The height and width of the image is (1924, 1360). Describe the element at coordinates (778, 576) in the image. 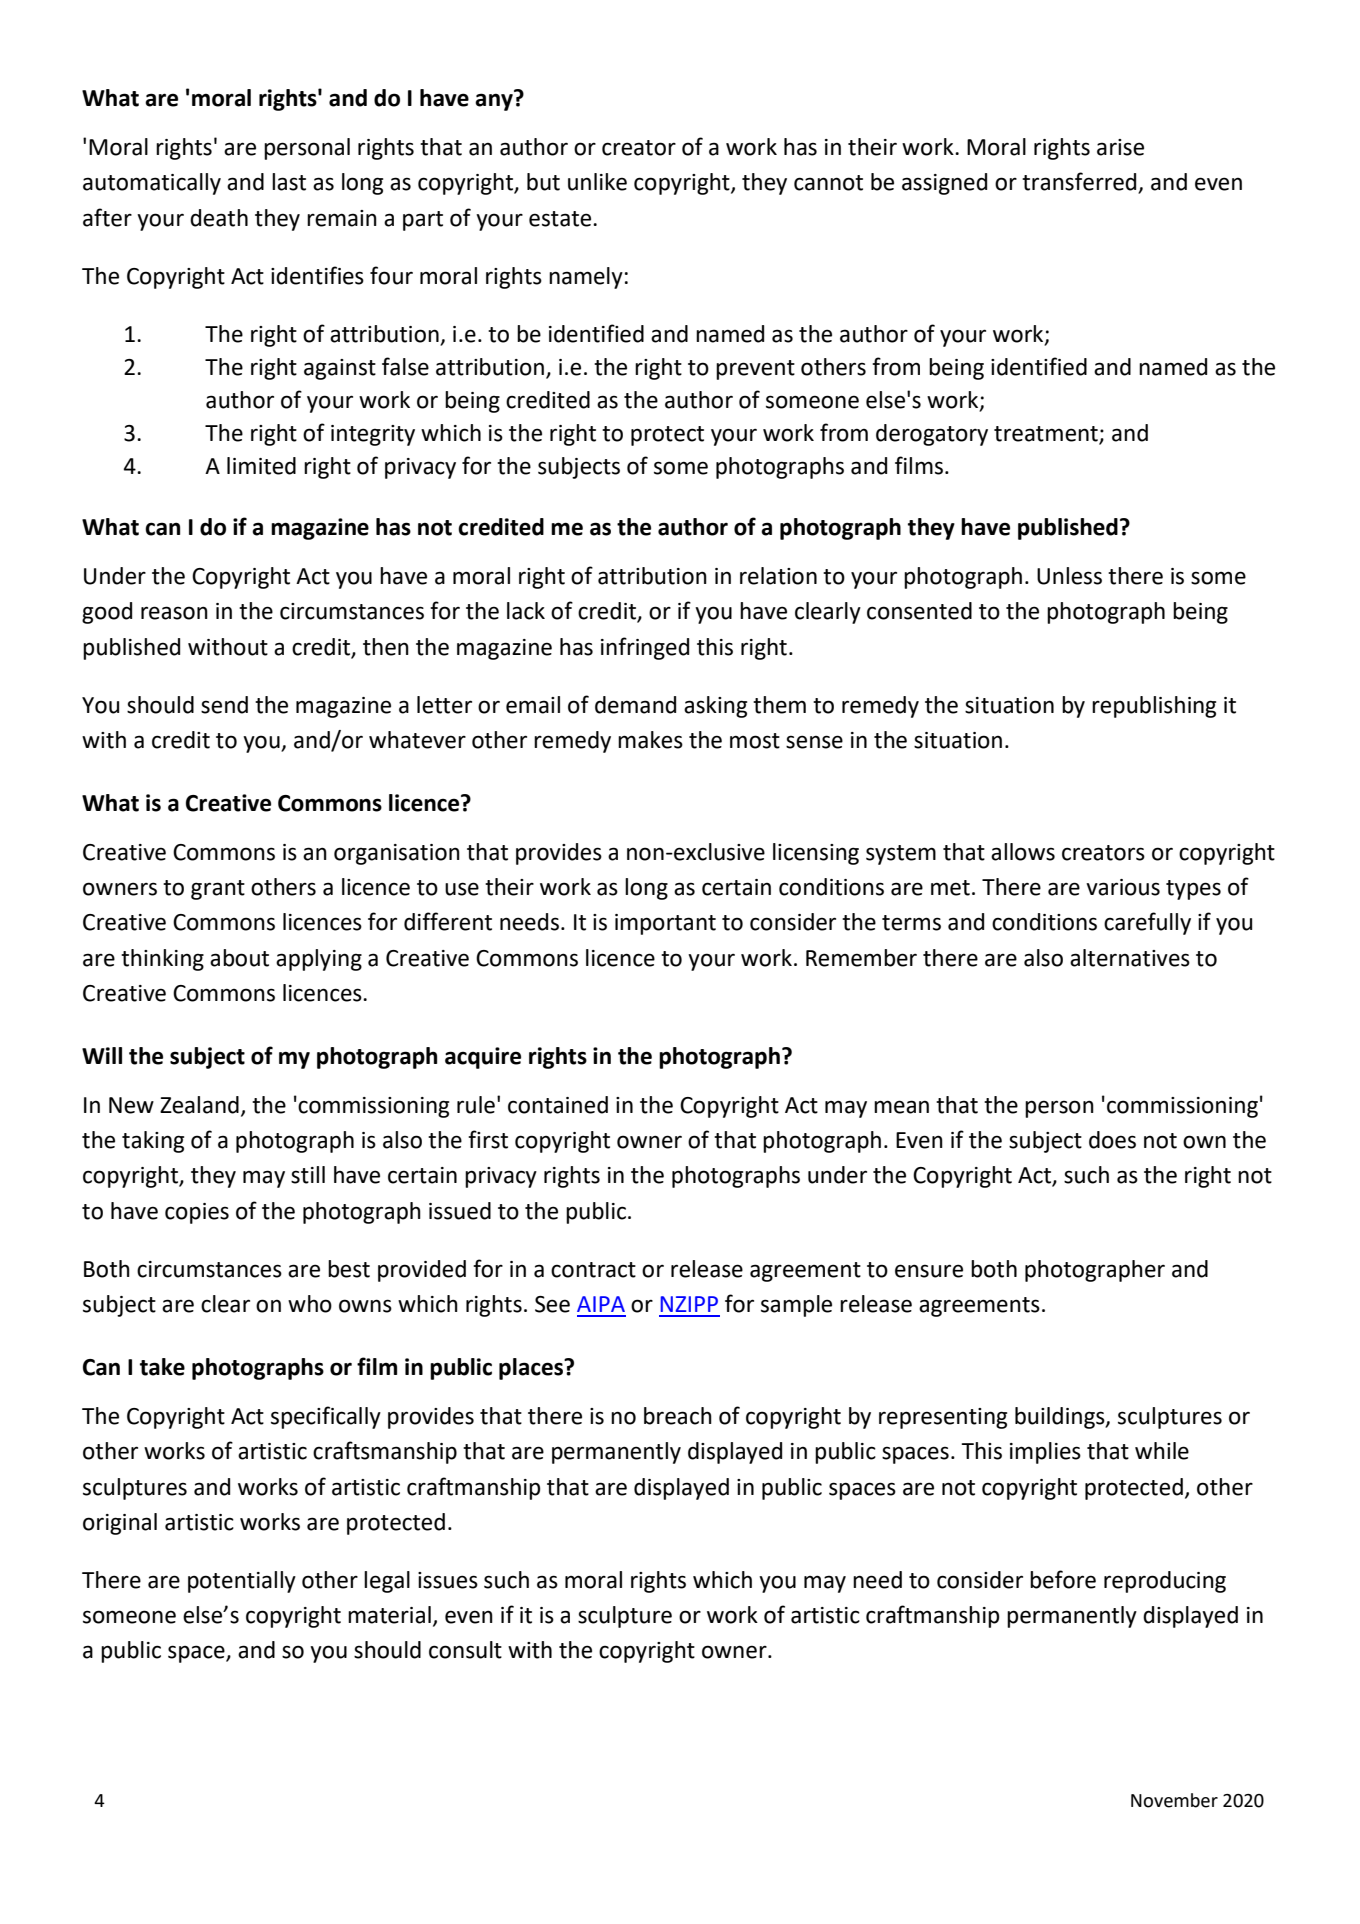

I see `relation` at that location.
